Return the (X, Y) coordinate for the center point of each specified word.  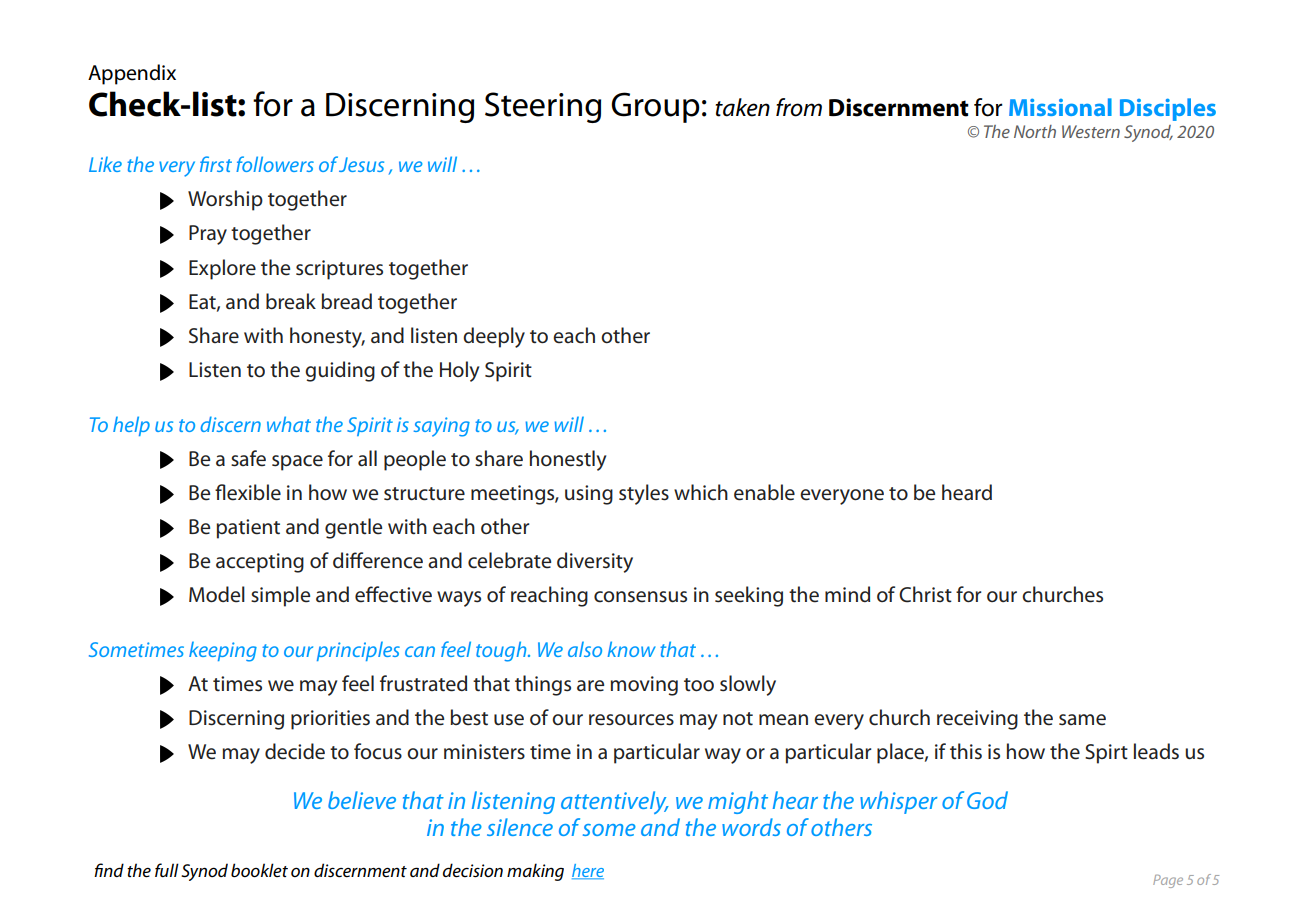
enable (764, 492)
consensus (640, 597)
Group (655, 107)
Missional (1060, 107)
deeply (494, 337)
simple (280, 596)
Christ (925, 594)
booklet (259, 870)
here (588, 871)
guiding (340, 371)
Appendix (132, 74)
